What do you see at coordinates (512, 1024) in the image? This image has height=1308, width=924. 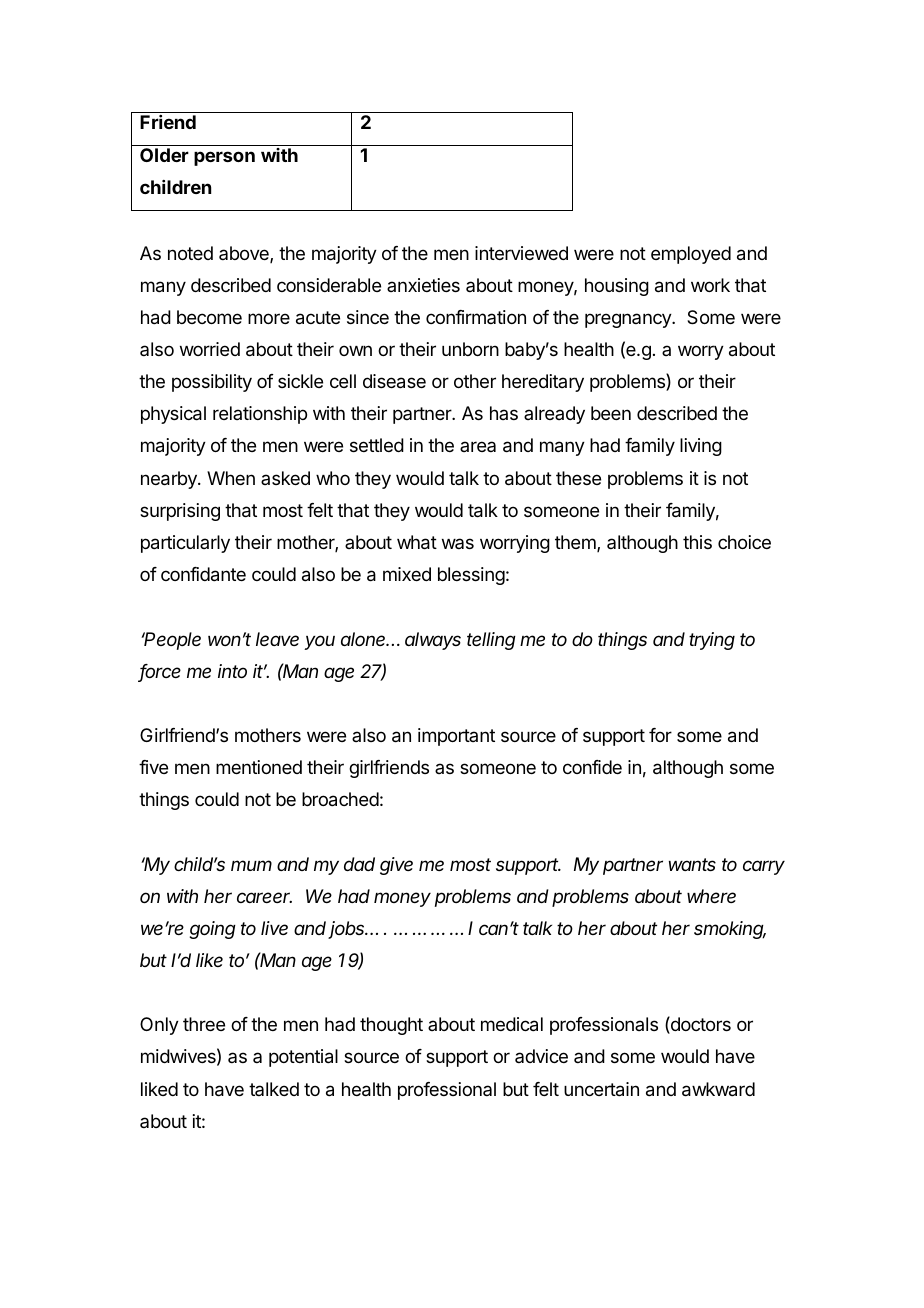 I see `medical` at bounding box center [512, 1024].
